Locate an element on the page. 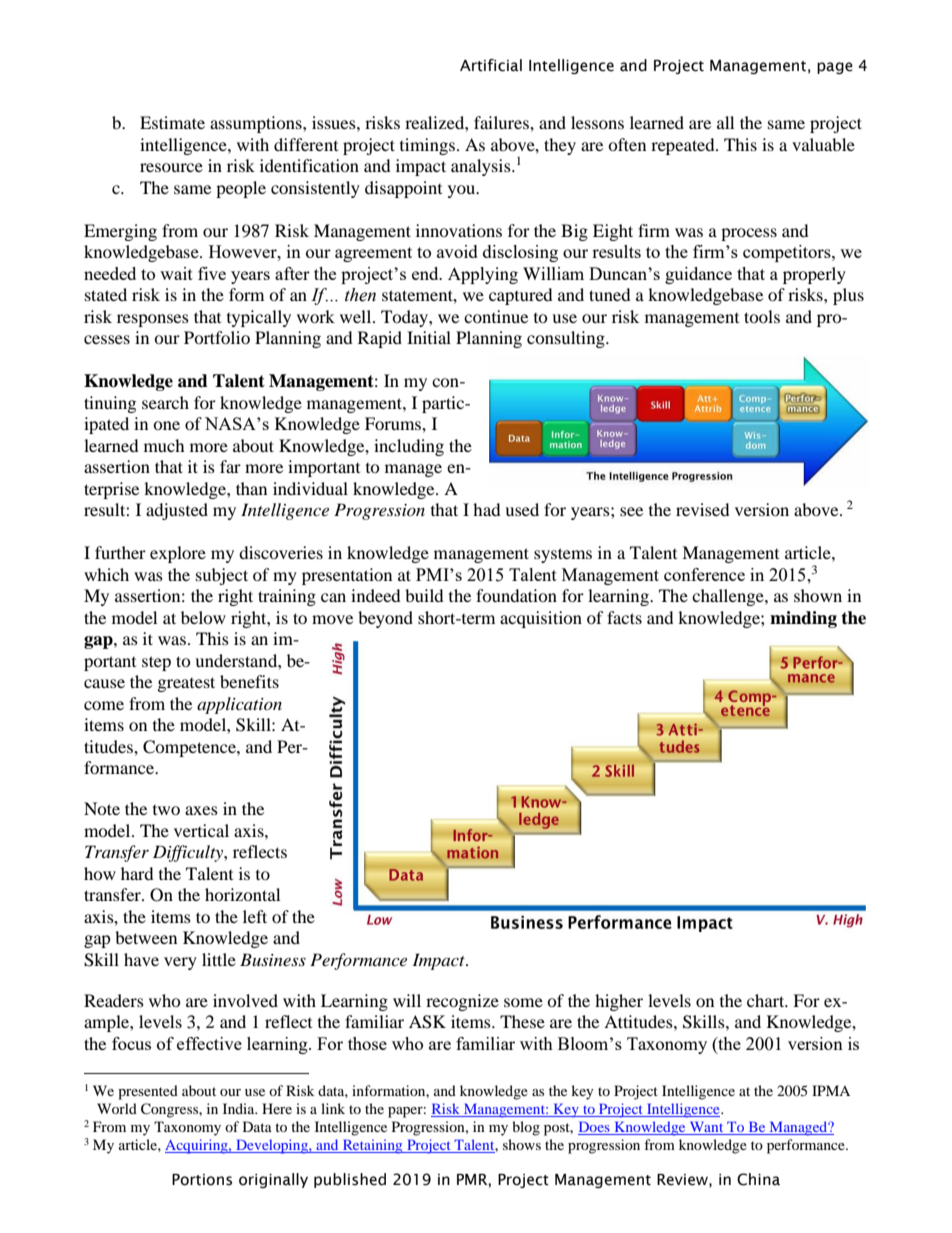 This document has height=1233, width=952. including is located at coordinates (409, 447).
